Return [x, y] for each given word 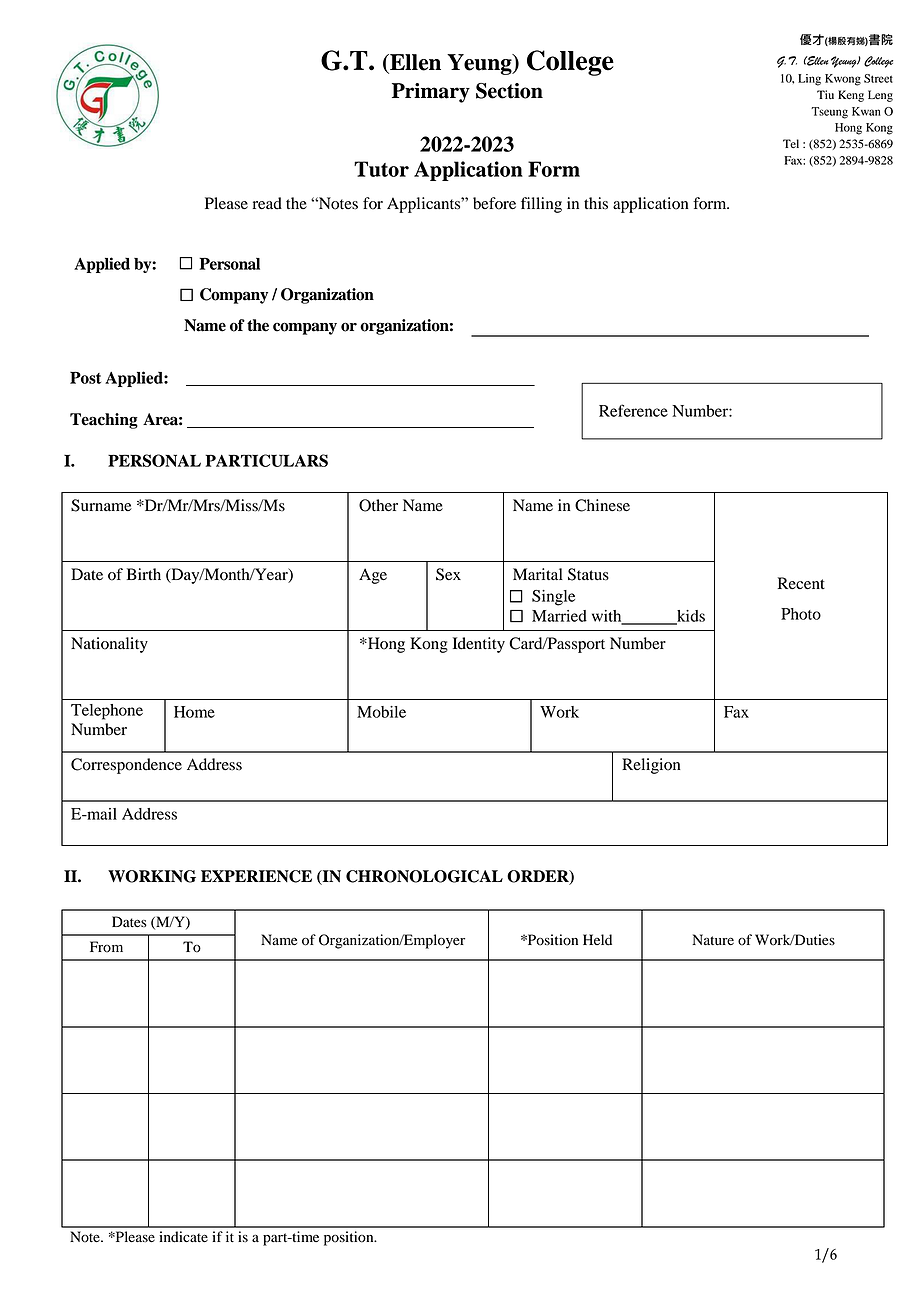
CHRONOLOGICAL [424, 876]
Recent [801, 583]
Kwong [843, 80]
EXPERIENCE [256, 876]
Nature [713, 940]
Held [597, 940]
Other [378, 505]
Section [509, 91]
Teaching [104, 421]
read [267, 203]
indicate [183, 1237]
